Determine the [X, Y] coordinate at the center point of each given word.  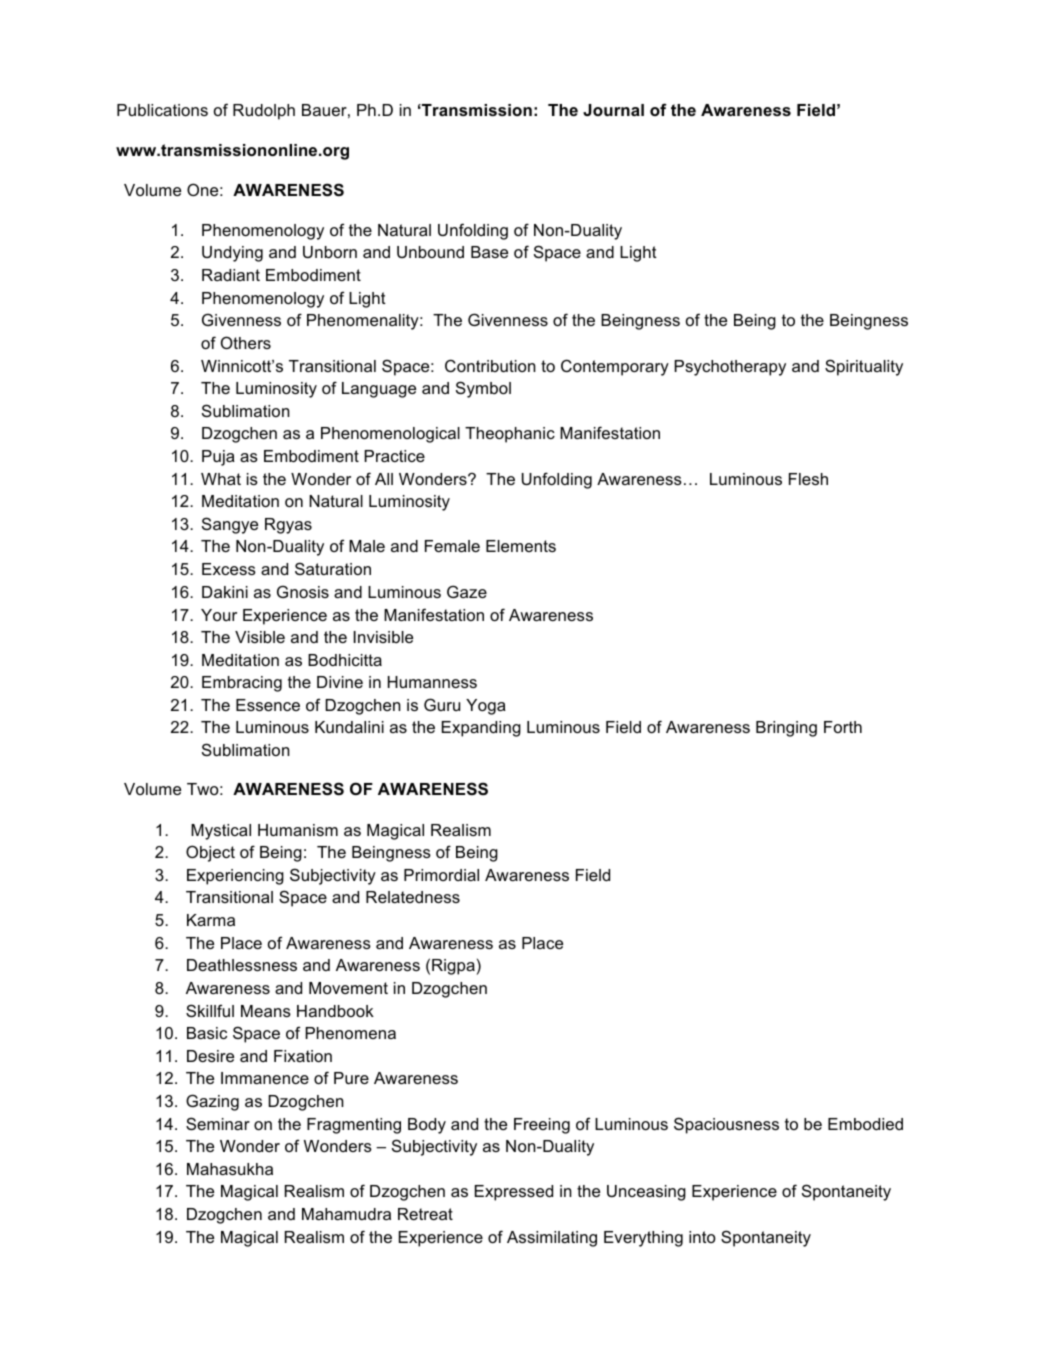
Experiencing [235, 877]
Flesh [808, 479]
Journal [613, 110]
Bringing [786, 729]
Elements [521, 546]
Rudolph [264, 112]
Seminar [218, 1123]
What [221, 479]
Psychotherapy [730, 368]
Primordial [441, 875]
